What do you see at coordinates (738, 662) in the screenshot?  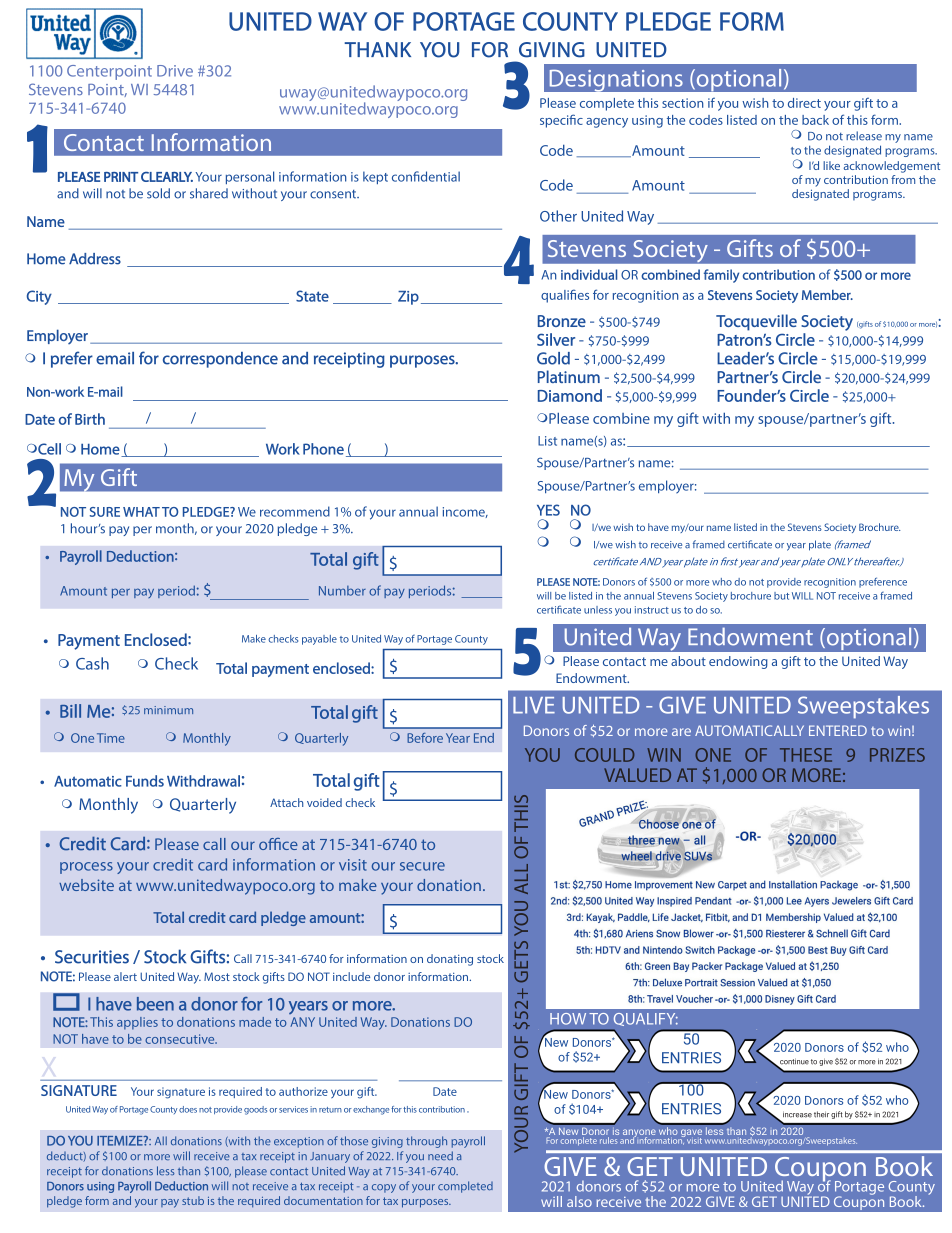 I see `endowing` at bounding box center [738, 662].
